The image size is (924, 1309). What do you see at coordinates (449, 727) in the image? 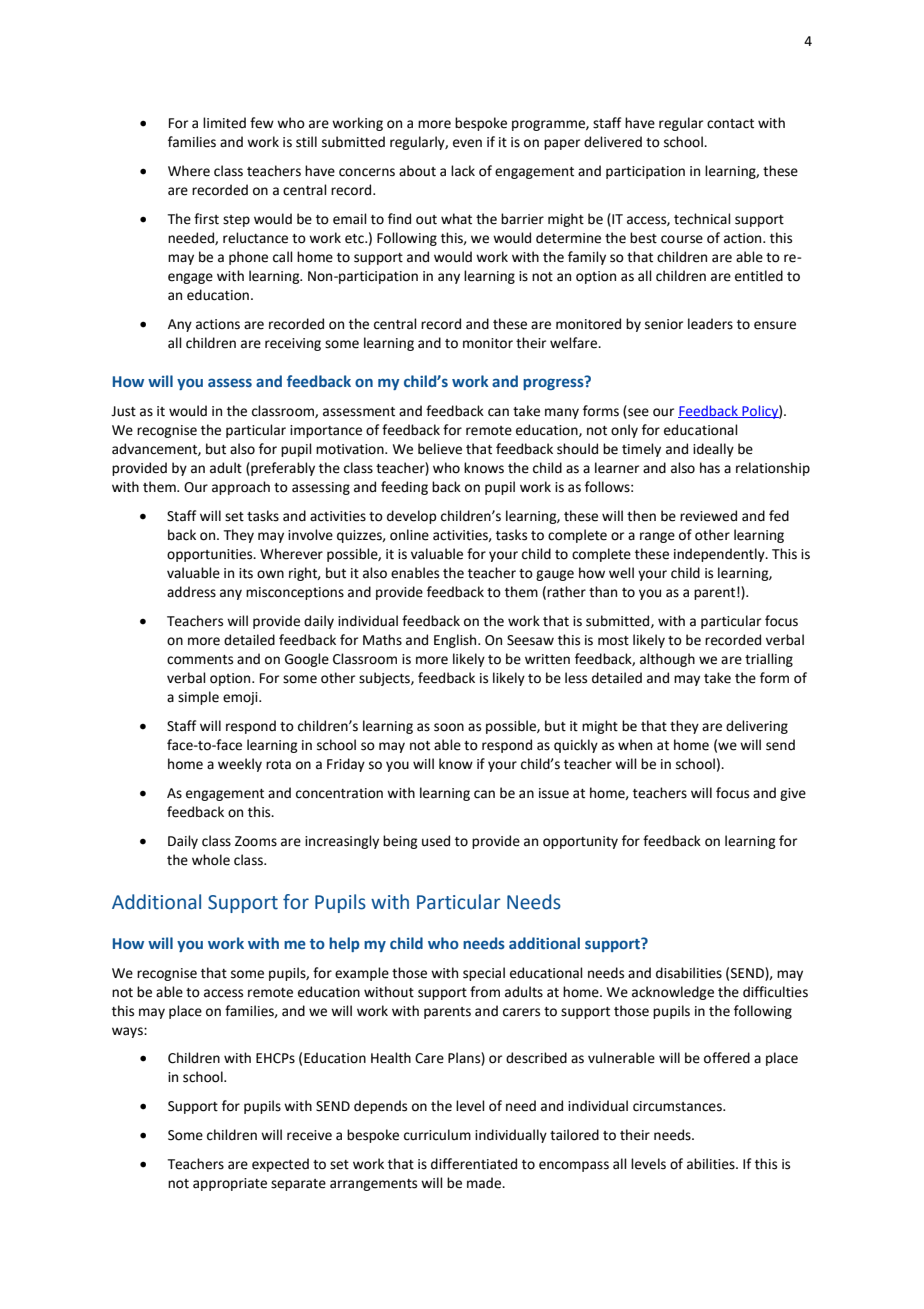
I see `soon` at bounding box center [449, 727].
